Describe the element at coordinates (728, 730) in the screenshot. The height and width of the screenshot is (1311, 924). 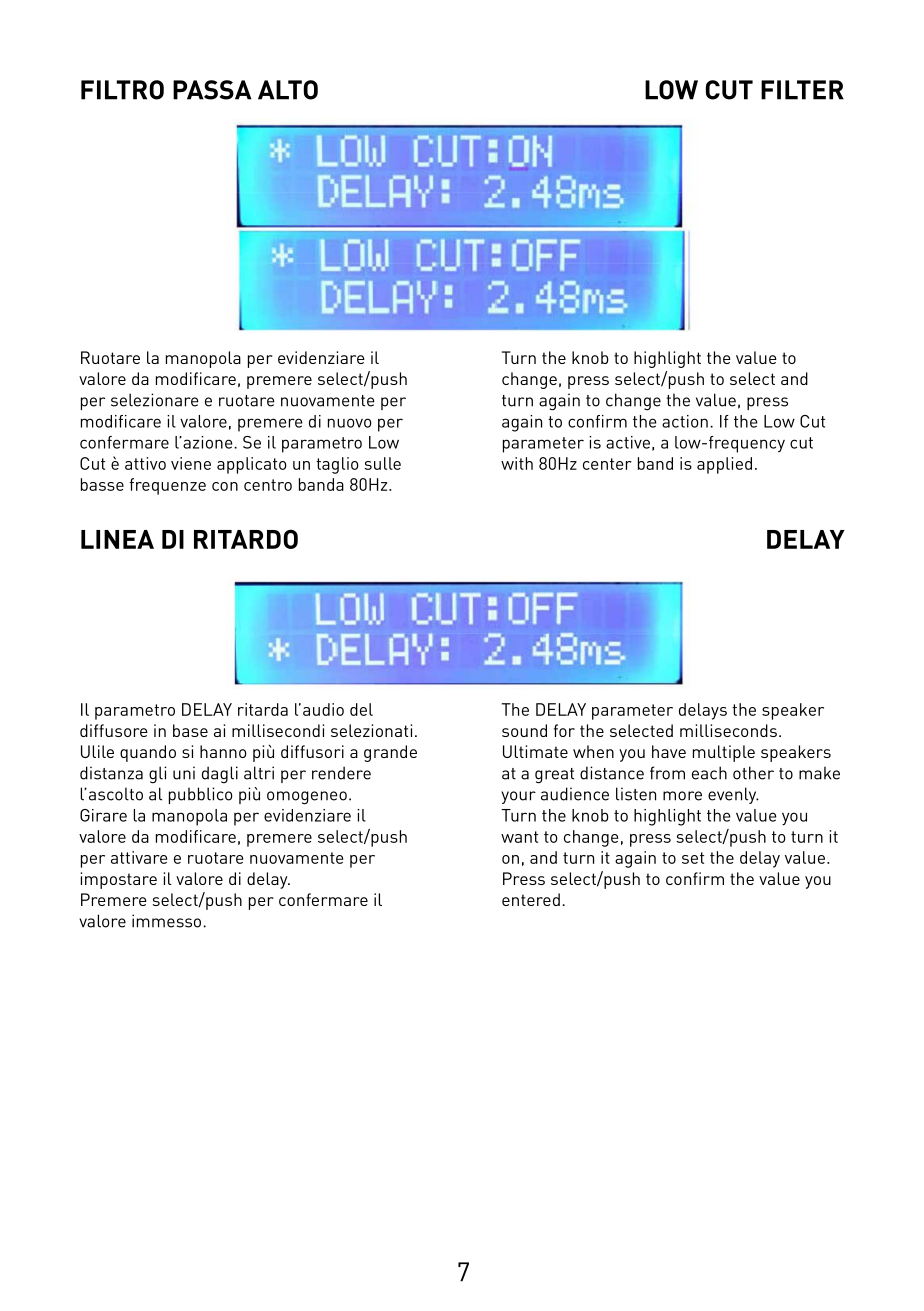
I see `milliseconds` at that location.
